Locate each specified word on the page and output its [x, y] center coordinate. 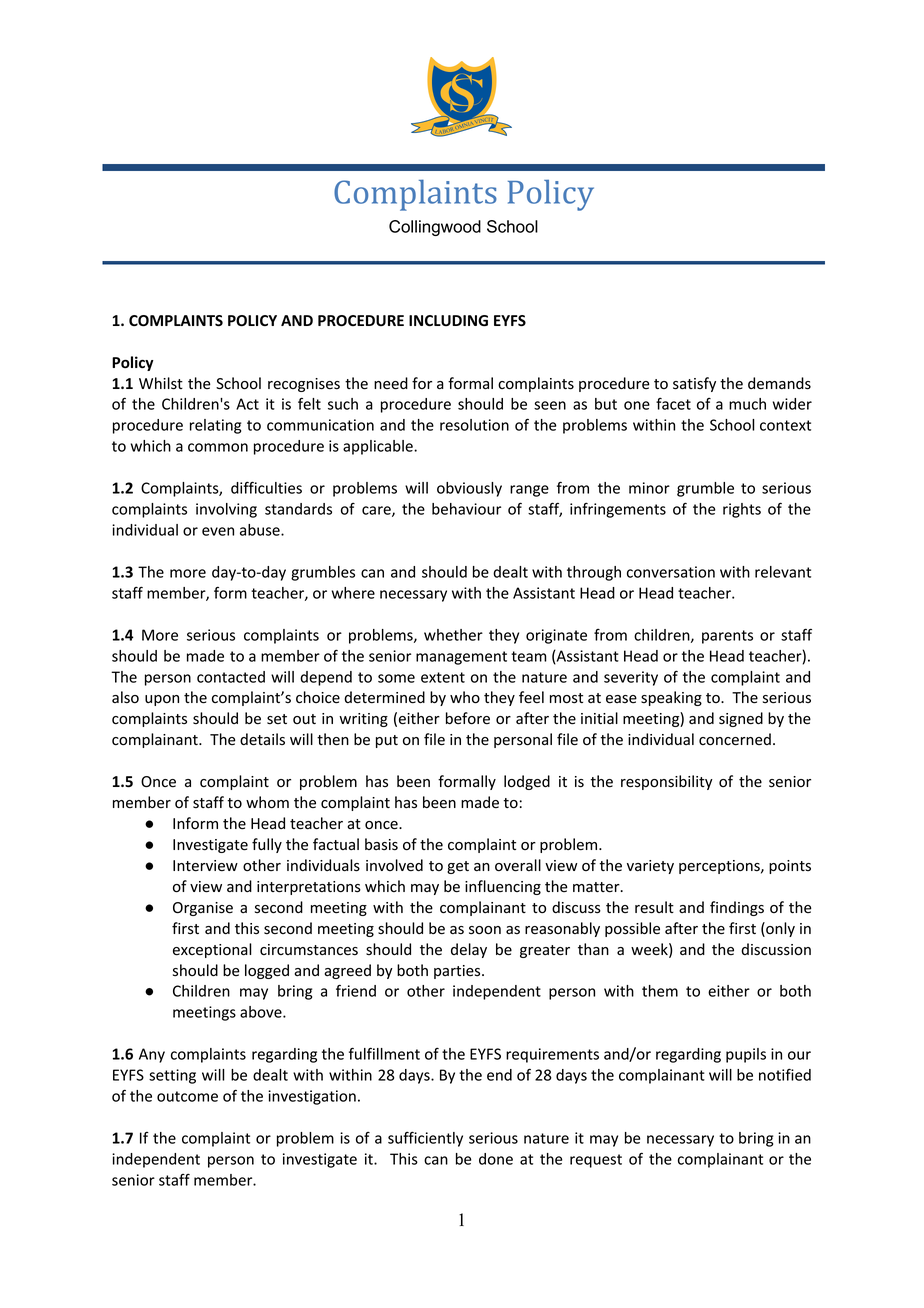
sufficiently [425, 1139]
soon [485, 930]
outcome [187, 1096]
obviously [469, 489]
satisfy [694, 384]
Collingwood [435, 228]
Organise [203, 909]
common [218, 447]
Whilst [161, 383]
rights [742, 510]
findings [737, 908]
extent [443, 677]
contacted [231, 677]
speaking [671, 698]
